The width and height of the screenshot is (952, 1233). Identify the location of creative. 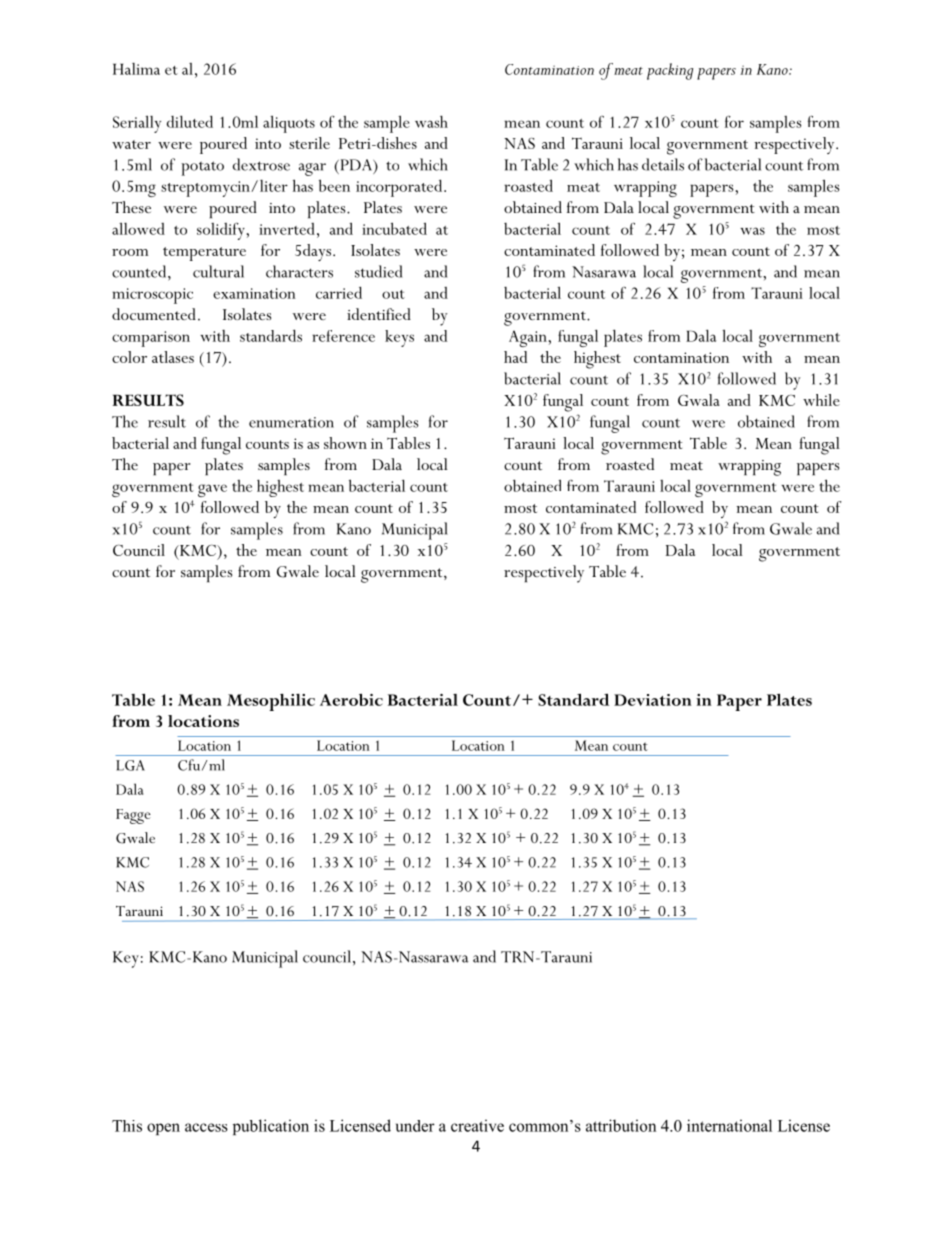
(477, 1125).
